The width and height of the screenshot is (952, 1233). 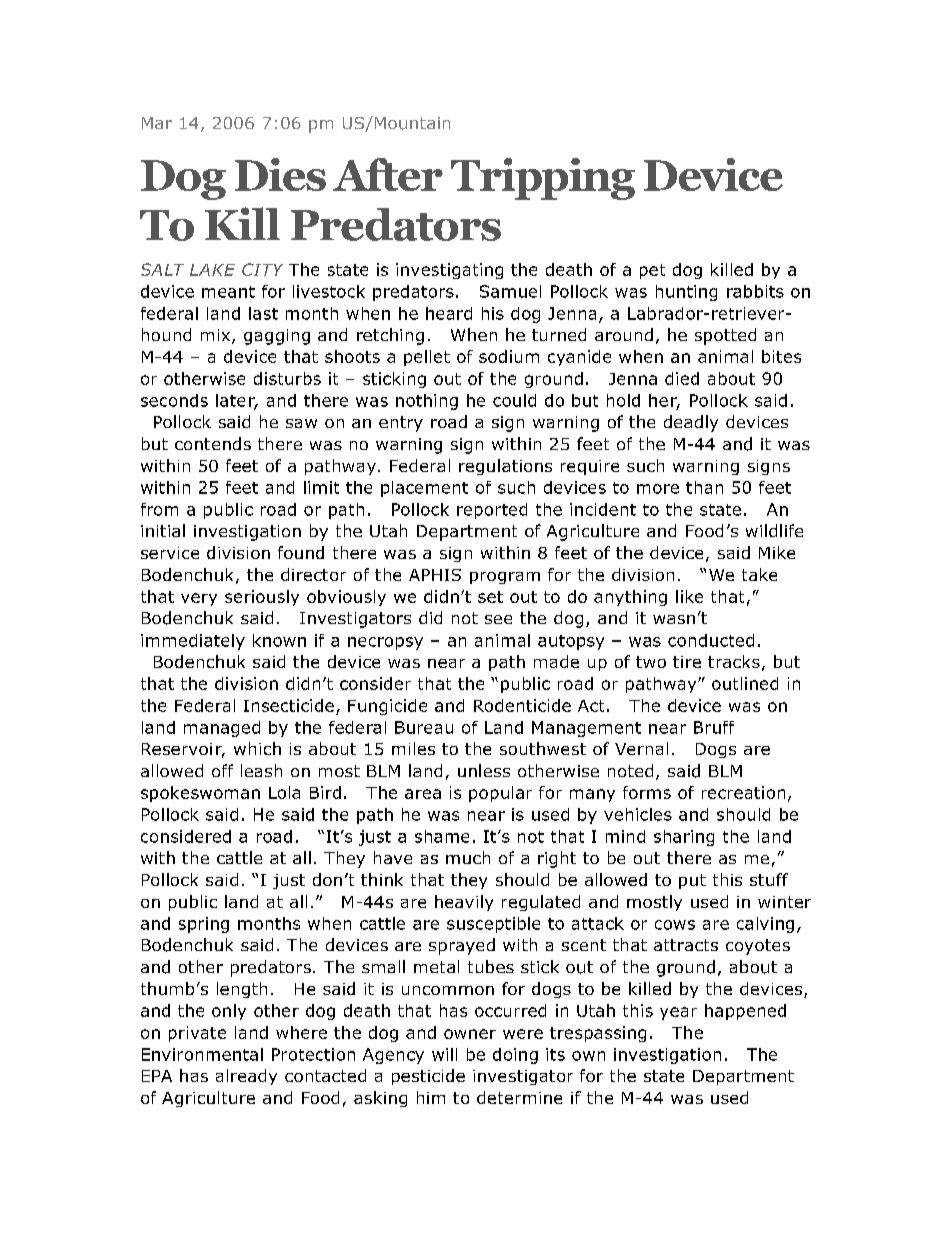 I want to click on Tripping, so click(x=543, y=179).
